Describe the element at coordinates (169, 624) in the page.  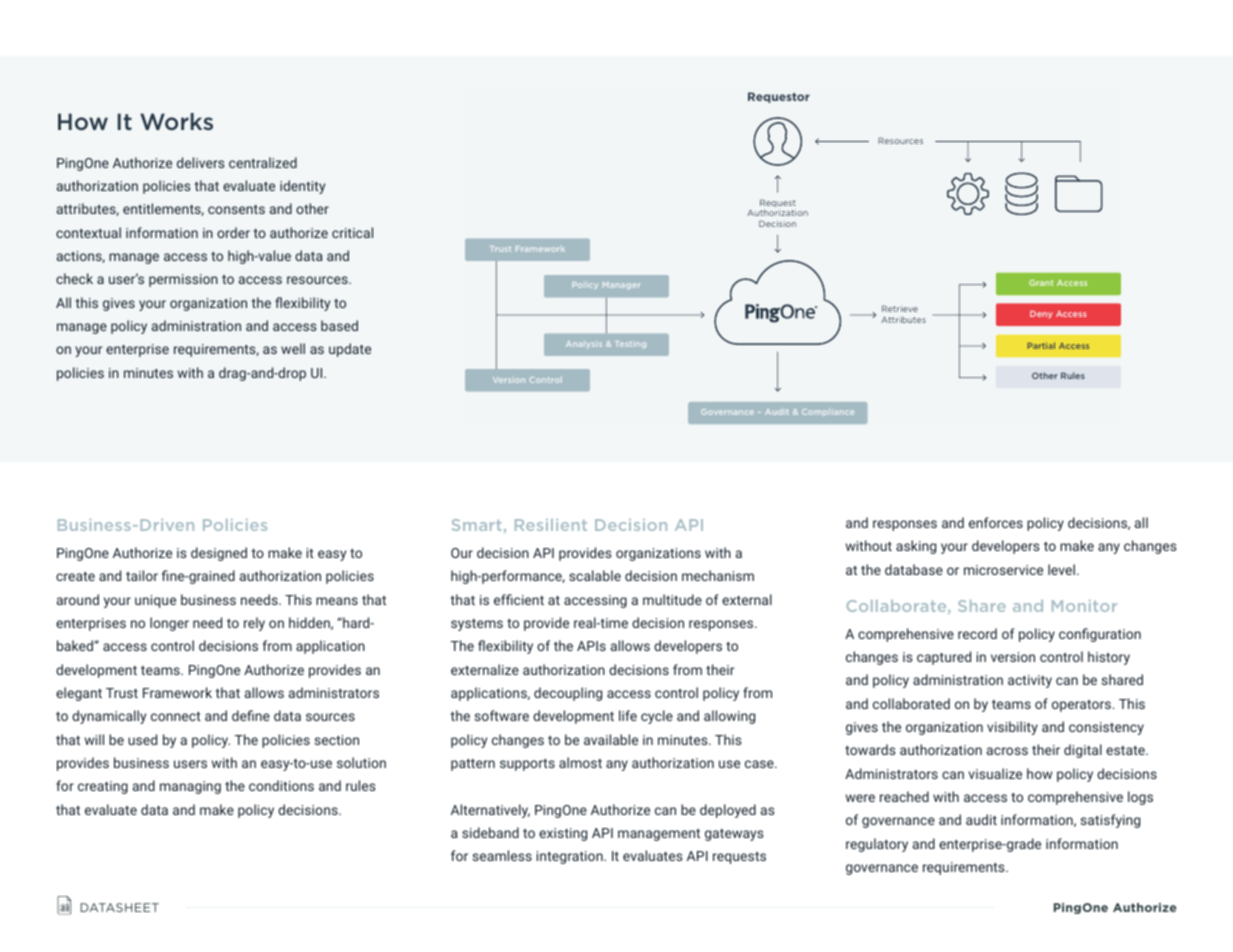
I see `longer` at that location.
